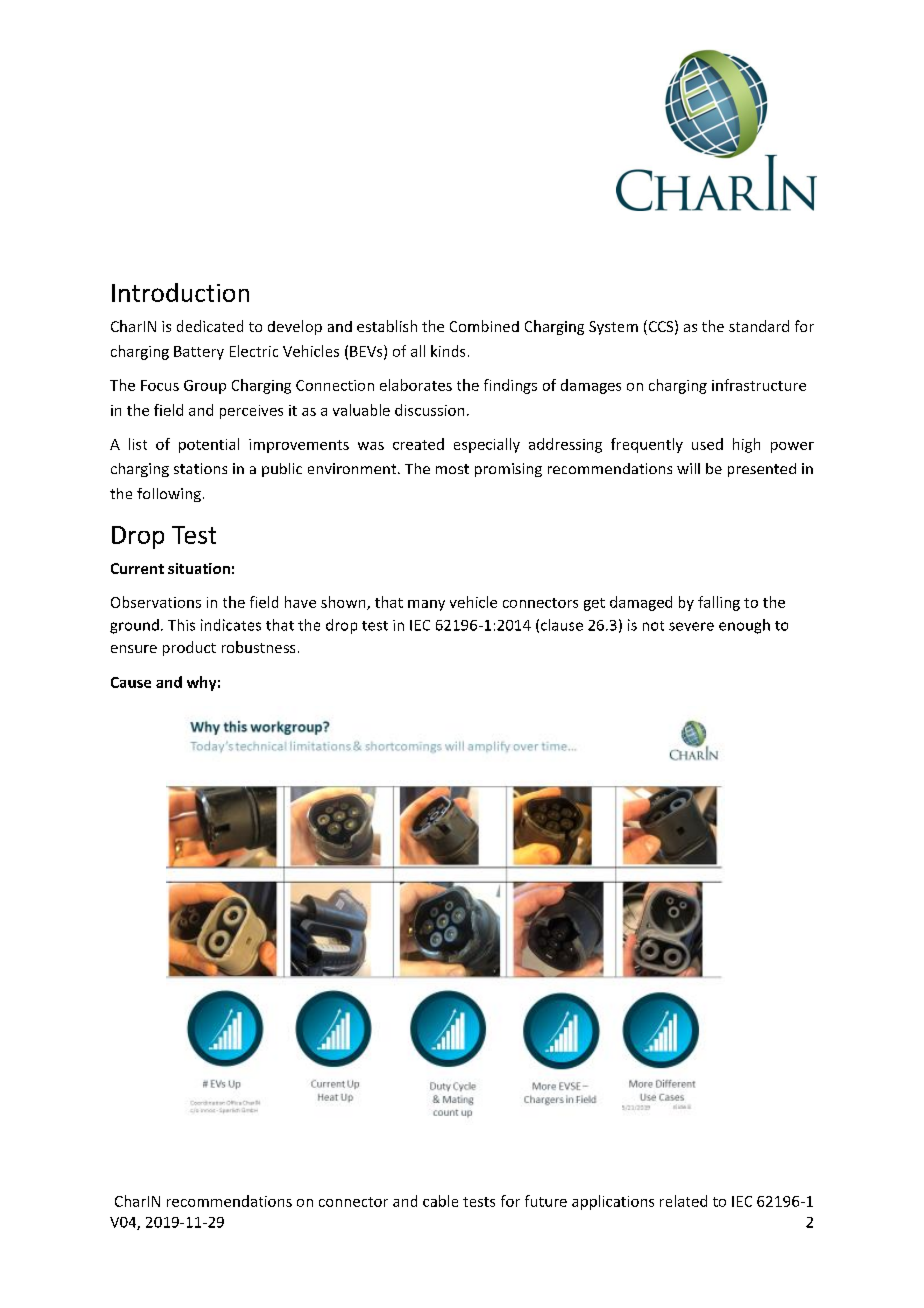 The height and width of the document is (1308, 924). What do you see at coordinates (546, 1201) in the document?
I see `future` at bounding box center [546, 1201].
